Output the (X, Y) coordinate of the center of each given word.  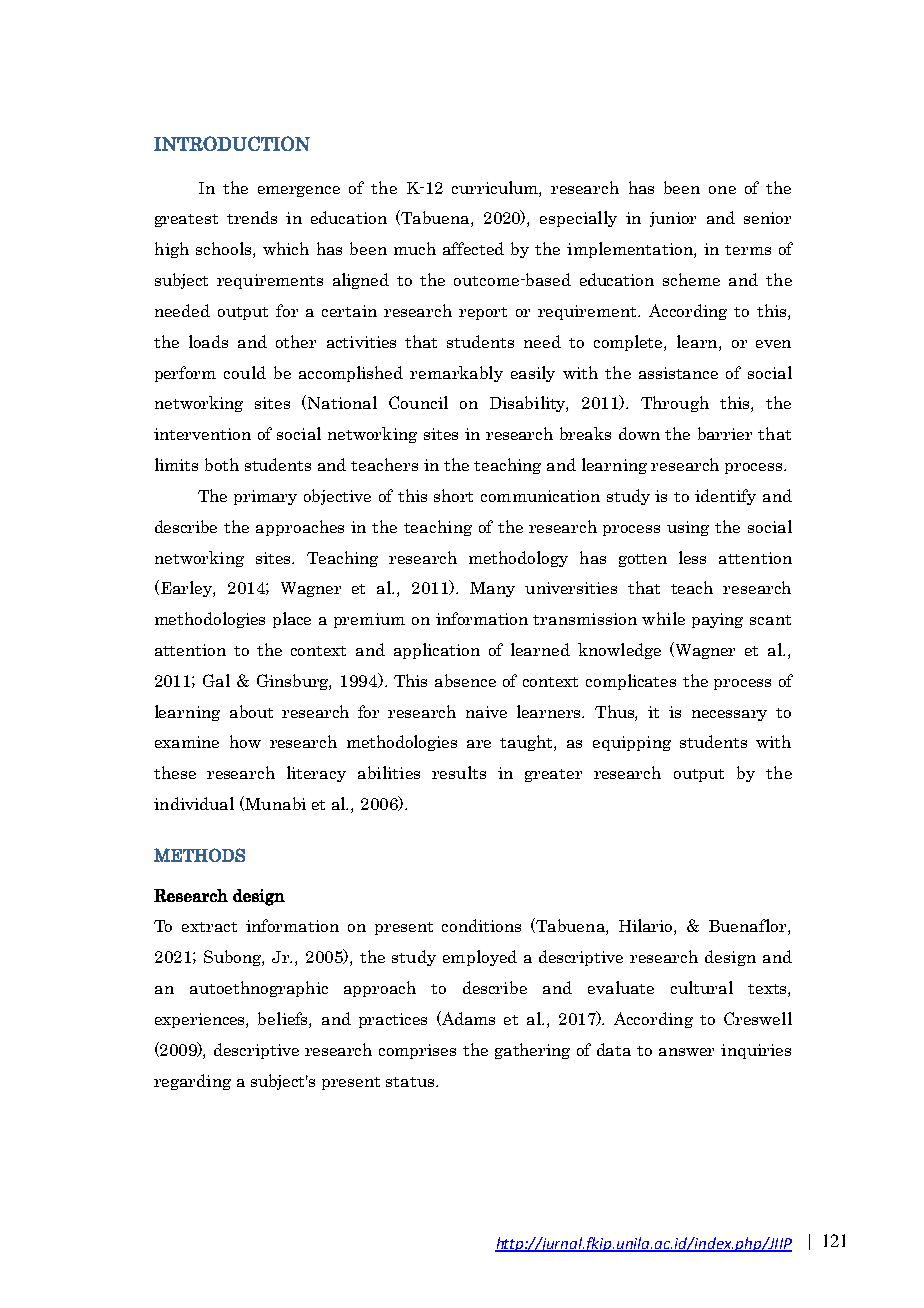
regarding (192, 1082)
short (453, 495)
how (245, 741)
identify (725, 497)
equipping (632, 743)
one (722, 190)
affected (473, 248)
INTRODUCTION (232, 143)
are (479, 744)
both (222, 464)
